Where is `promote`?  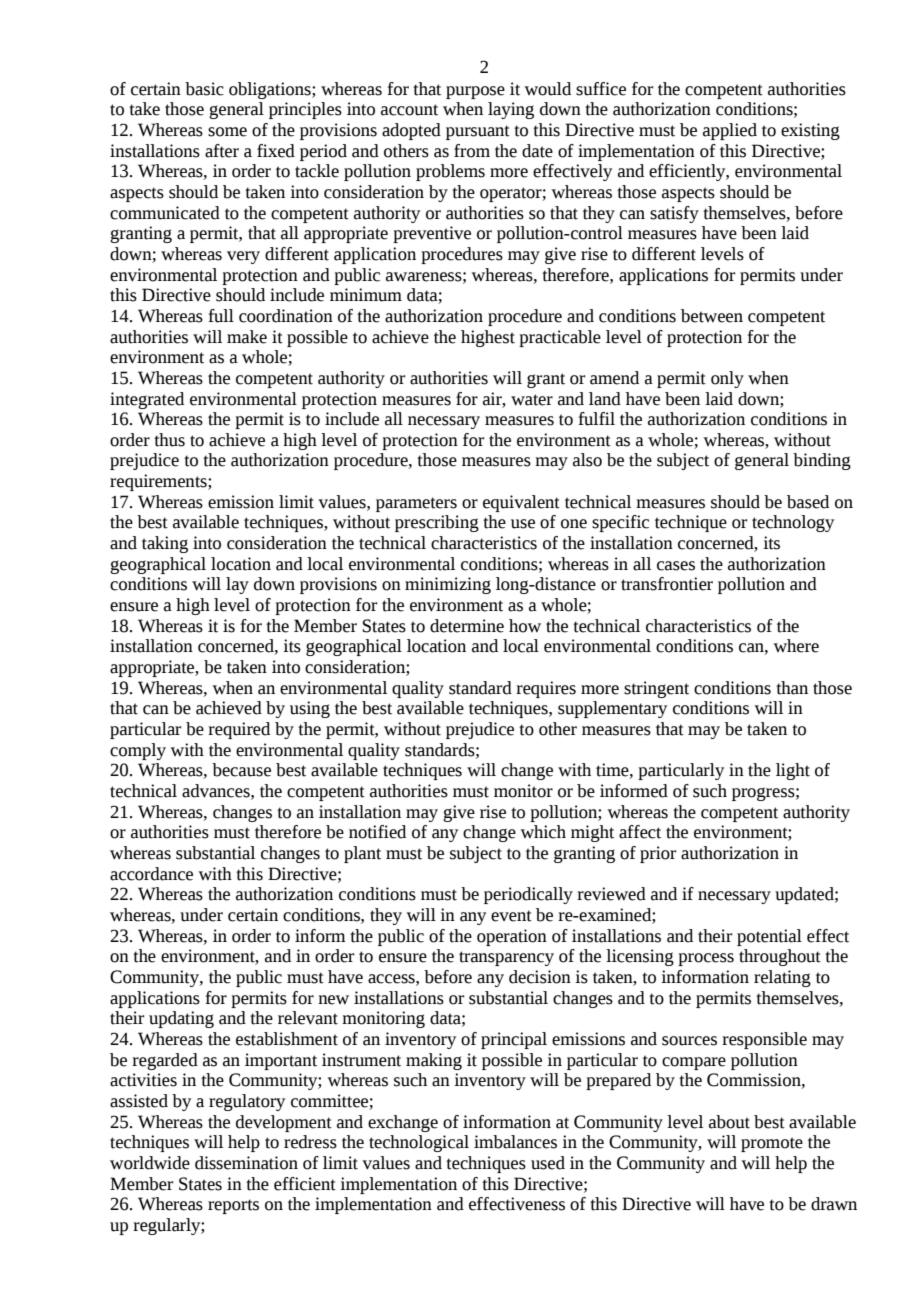
promote is located at coordinates (772, 1144).
